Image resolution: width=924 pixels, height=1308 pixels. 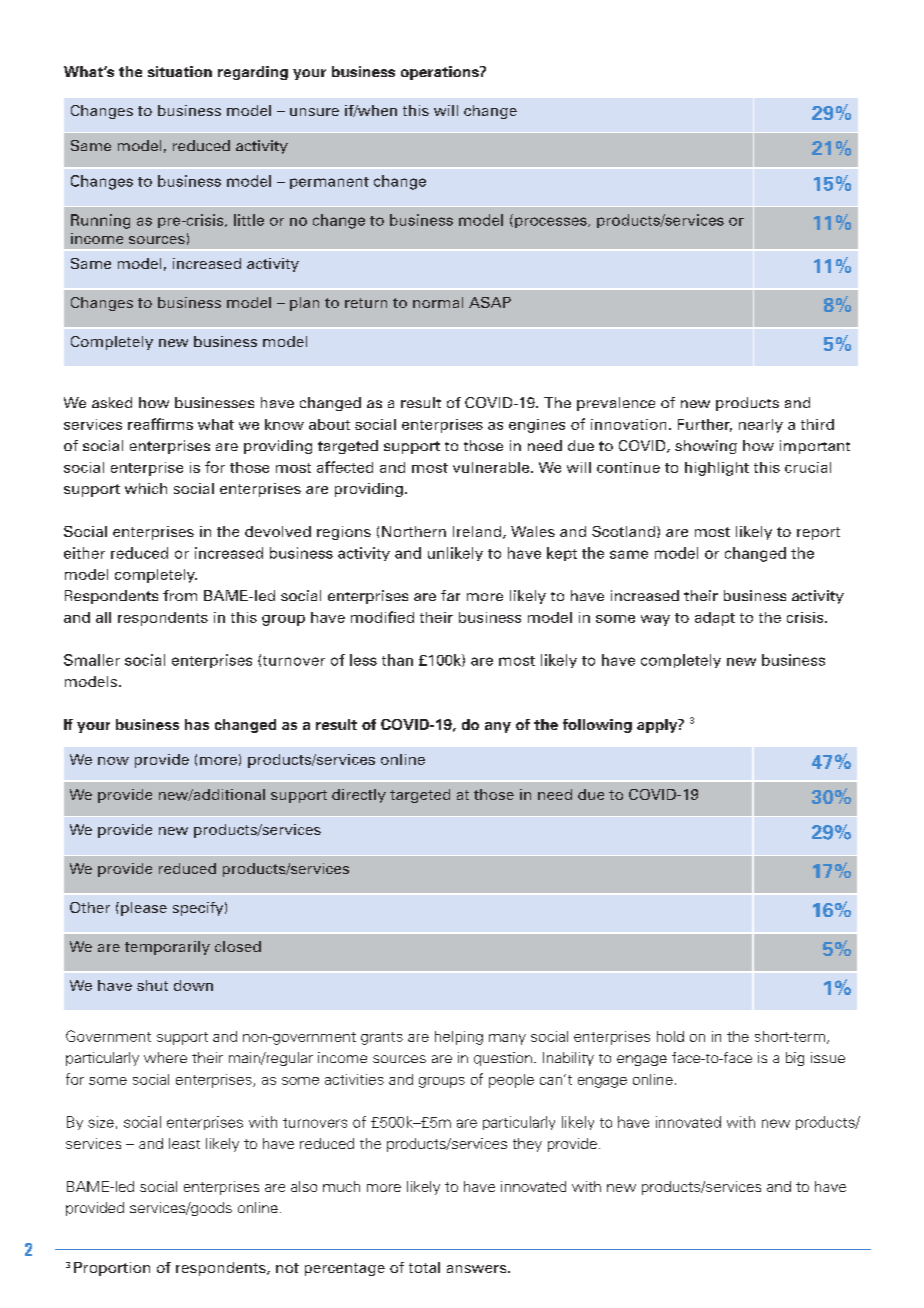 What do you see at coordinates (397, 660) in the image?
I see `than` at bounding box center [397, 660].
